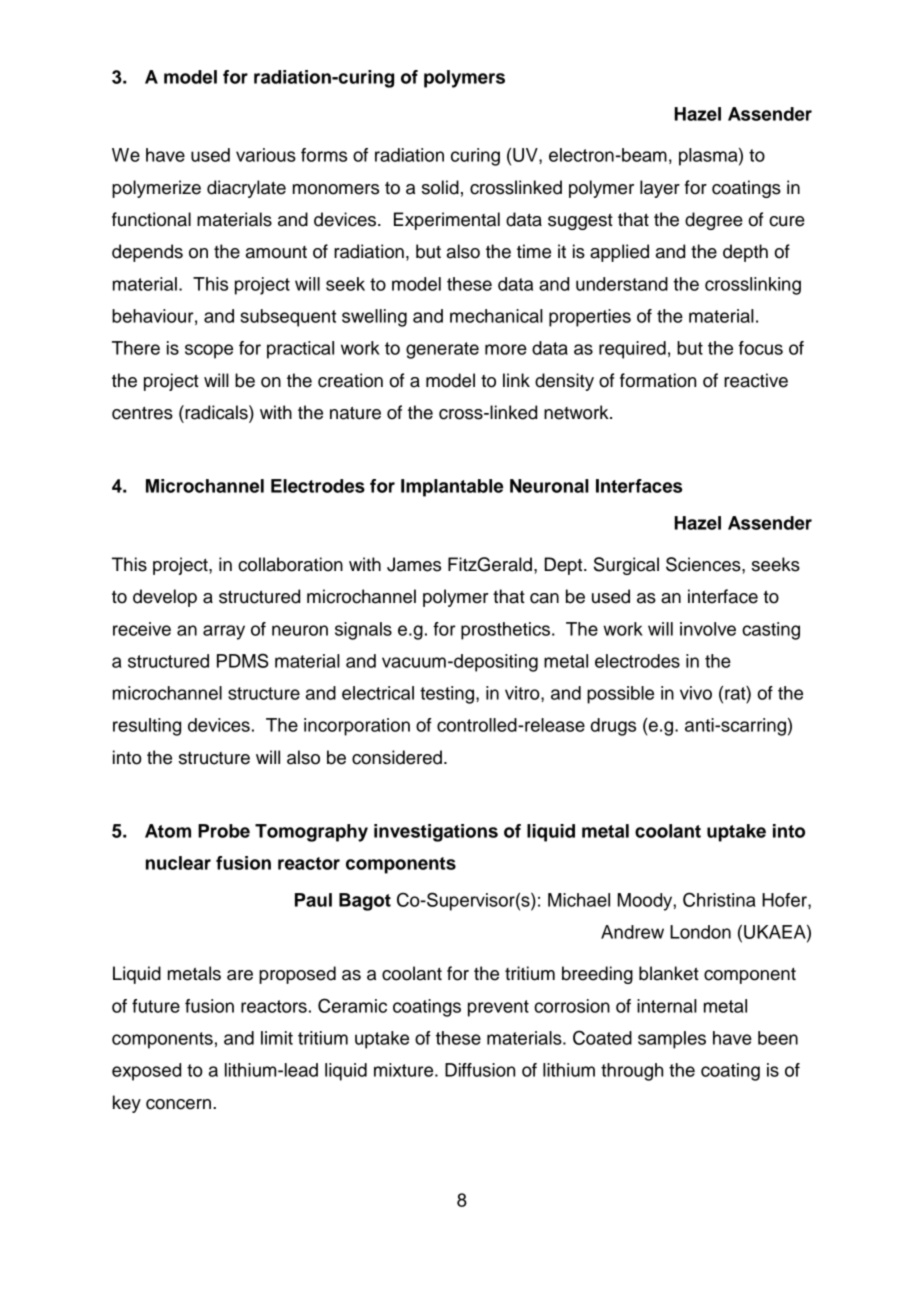 This page has width=924, height=1308. Describe the element at coordinates (498, 1008) in the page. I see `prevent` at that location.
